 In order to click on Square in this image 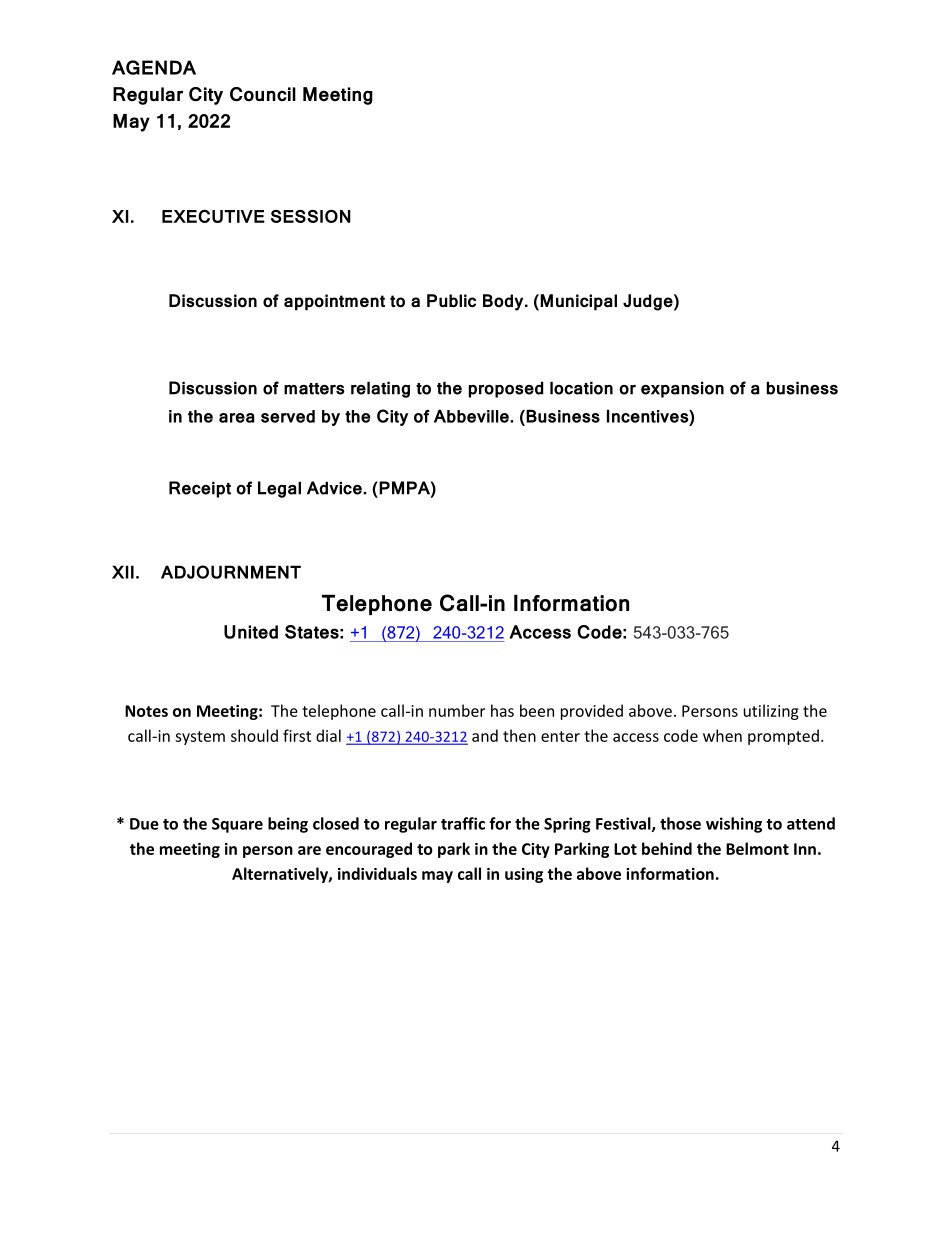, I will do `click(237, 825)`.
